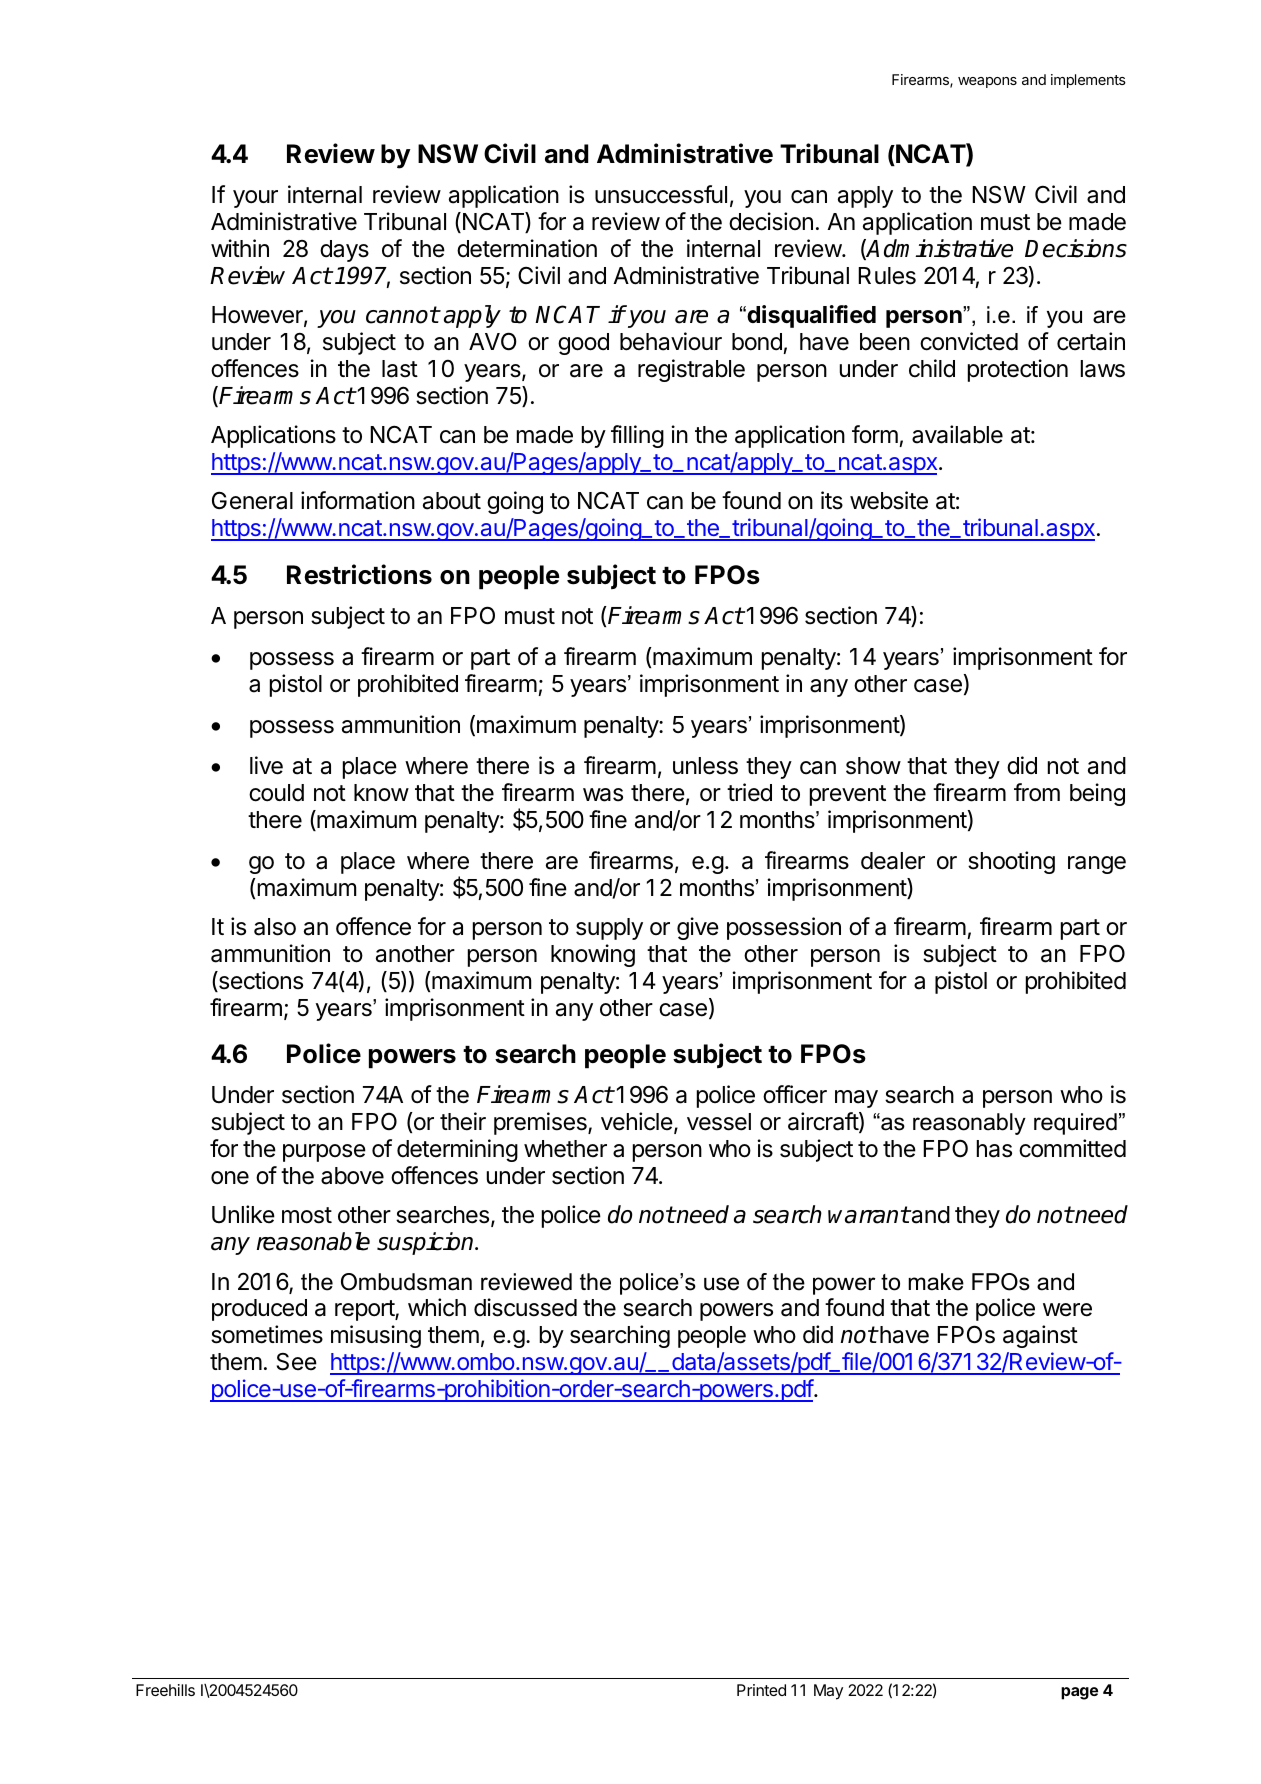  What do you see at coordinates (661, 194) in the screenshot?
I see `unsuccessful` at bounding box center [661, 194].
